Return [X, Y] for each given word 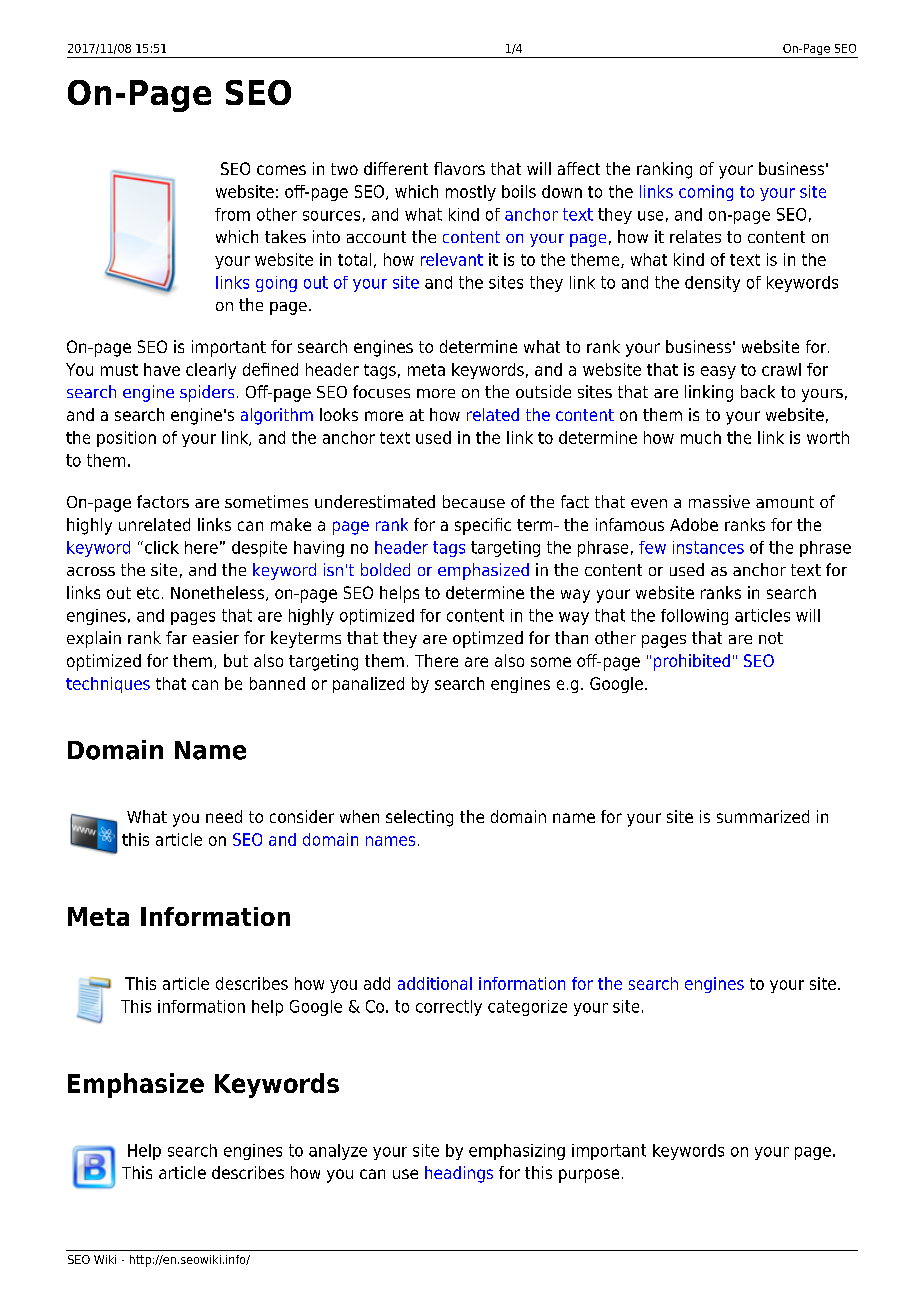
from [232, 214]
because [474, 501]
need [224, 816]
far [176, 637]
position [126, 439]
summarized [763, 816]
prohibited [692, 662]
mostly [471, 193]
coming [706, 193]
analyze [338, 1152]
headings [459, 1174]
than [571, 637]
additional [435, 983]
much [701, 437]
